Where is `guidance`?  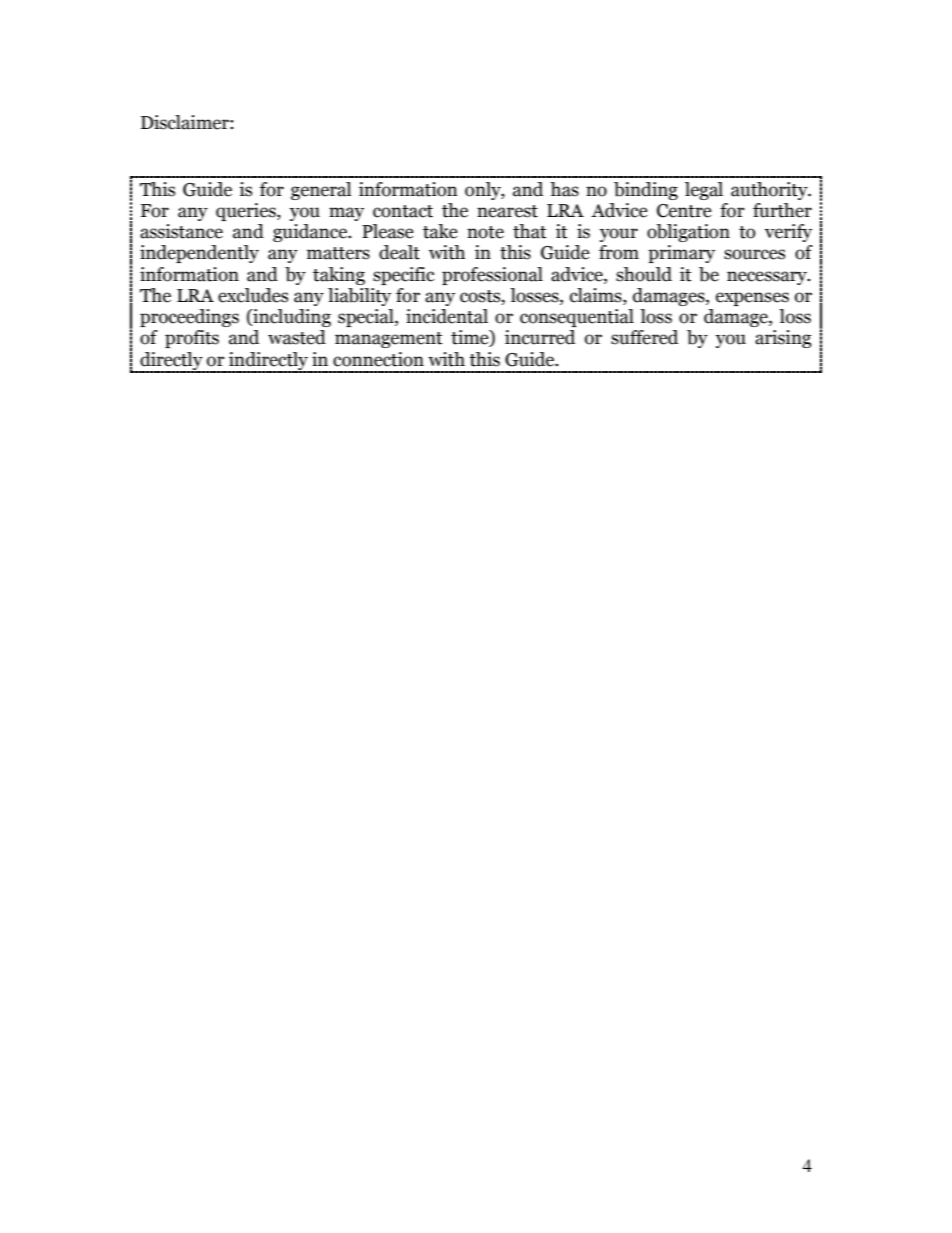 guidance is located at coordinates (311, 233).
